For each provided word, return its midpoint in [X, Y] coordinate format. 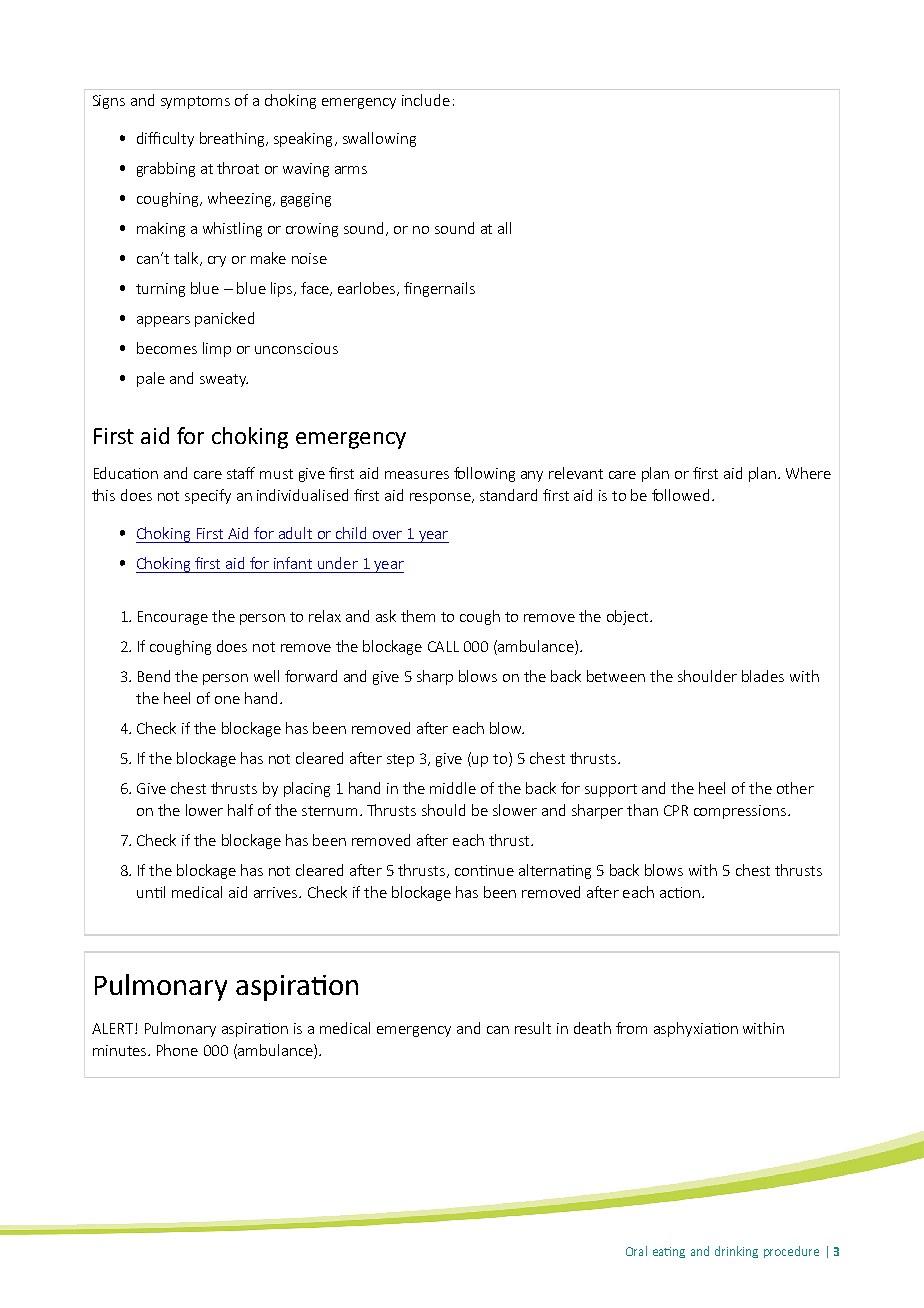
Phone [177, 1050]
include [426, 100]
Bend [154, 676]
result [533, 1028]
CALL [443, 646]
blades [763, 676]
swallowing [379, 139]
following [484, 474]
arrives [277, 892]
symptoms [195, 102]
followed [680, 495]
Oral [636, 1251]
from [631, 1028]
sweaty [224, 380]
